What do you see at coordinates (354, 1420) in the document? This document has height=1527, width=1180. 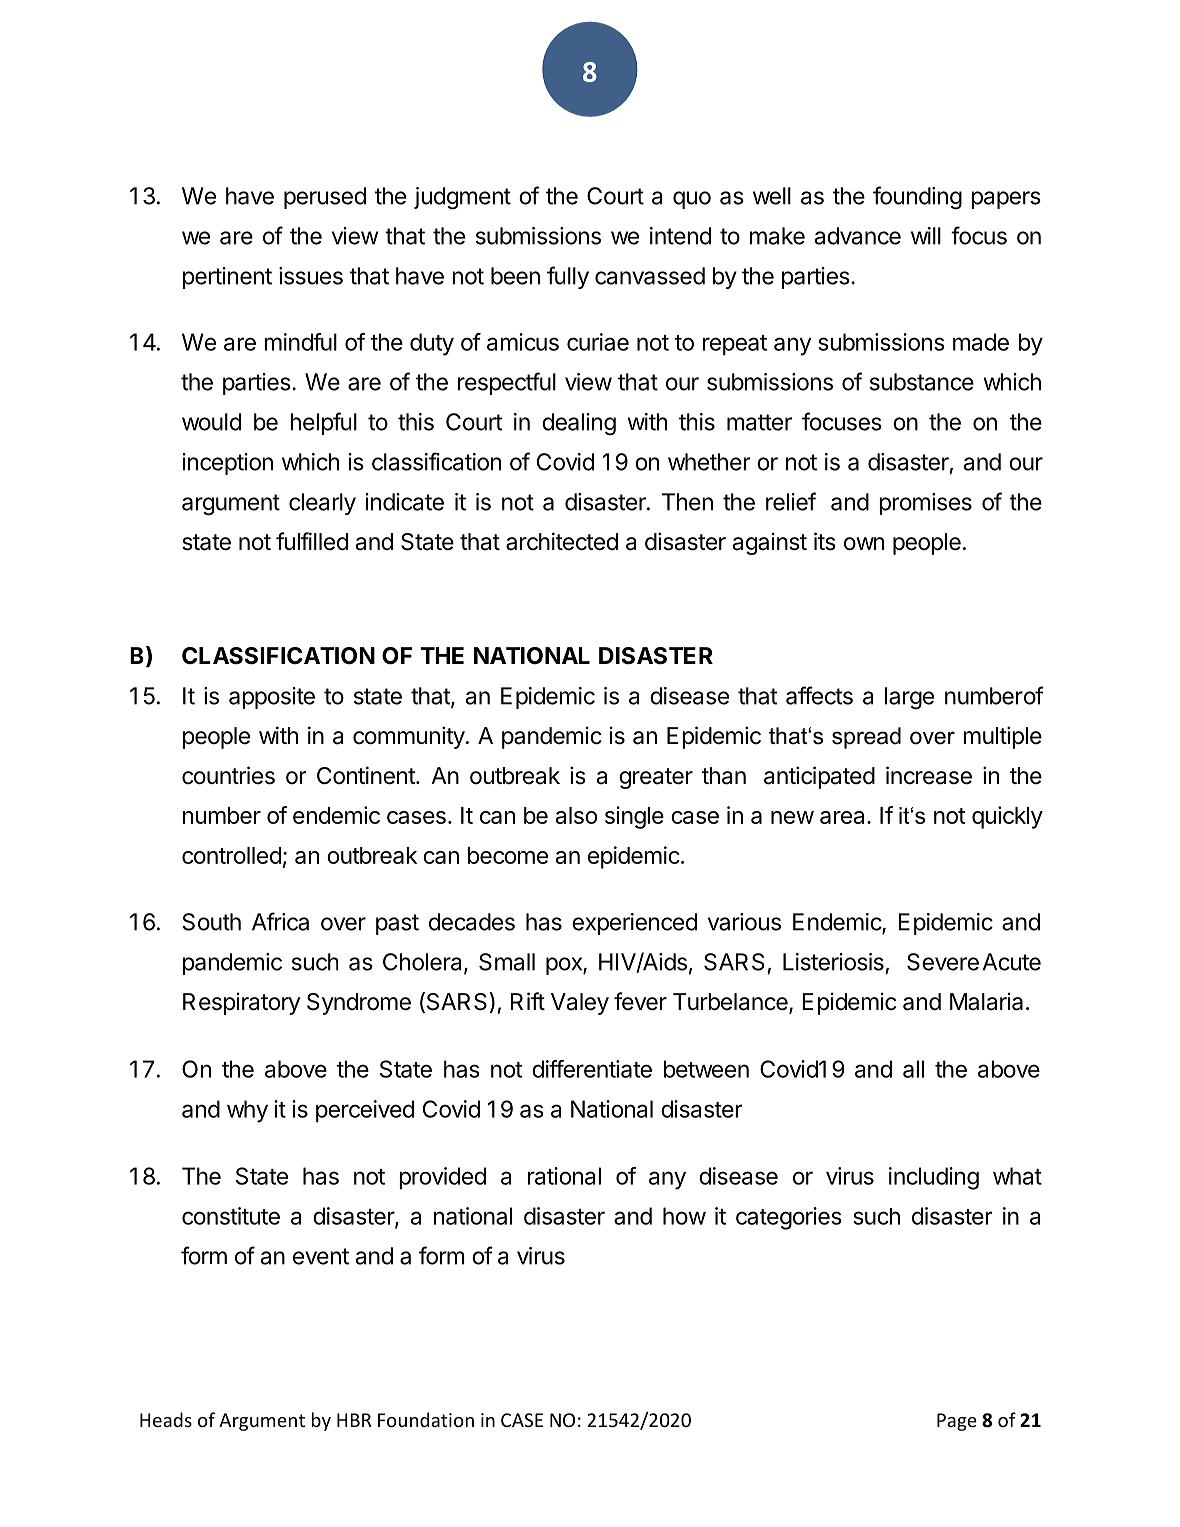 I see `HBR` at bounding box center [354, 1420].
